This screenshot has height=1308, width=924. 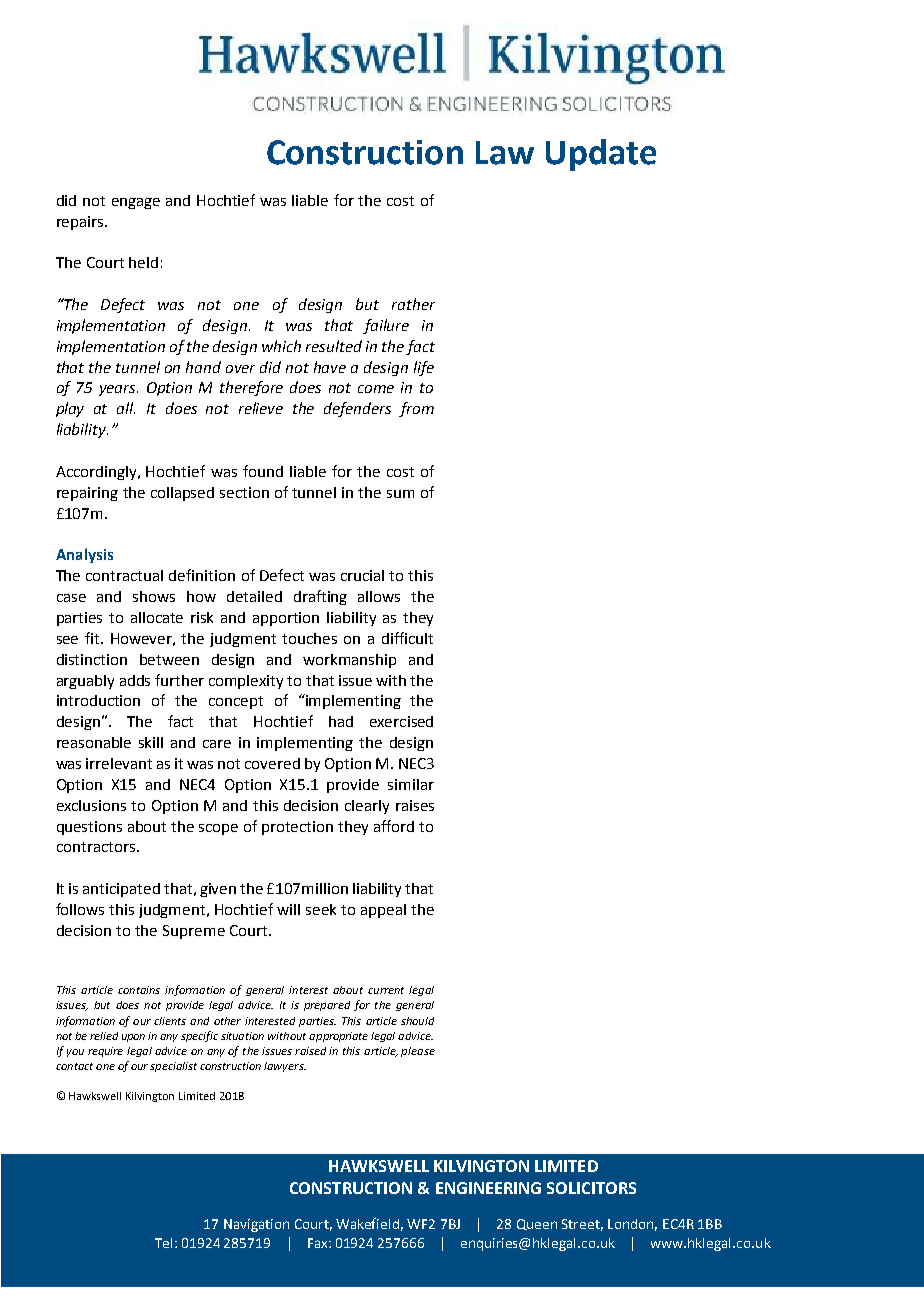 I want to click on exercised, so click(x=401, y=721).
